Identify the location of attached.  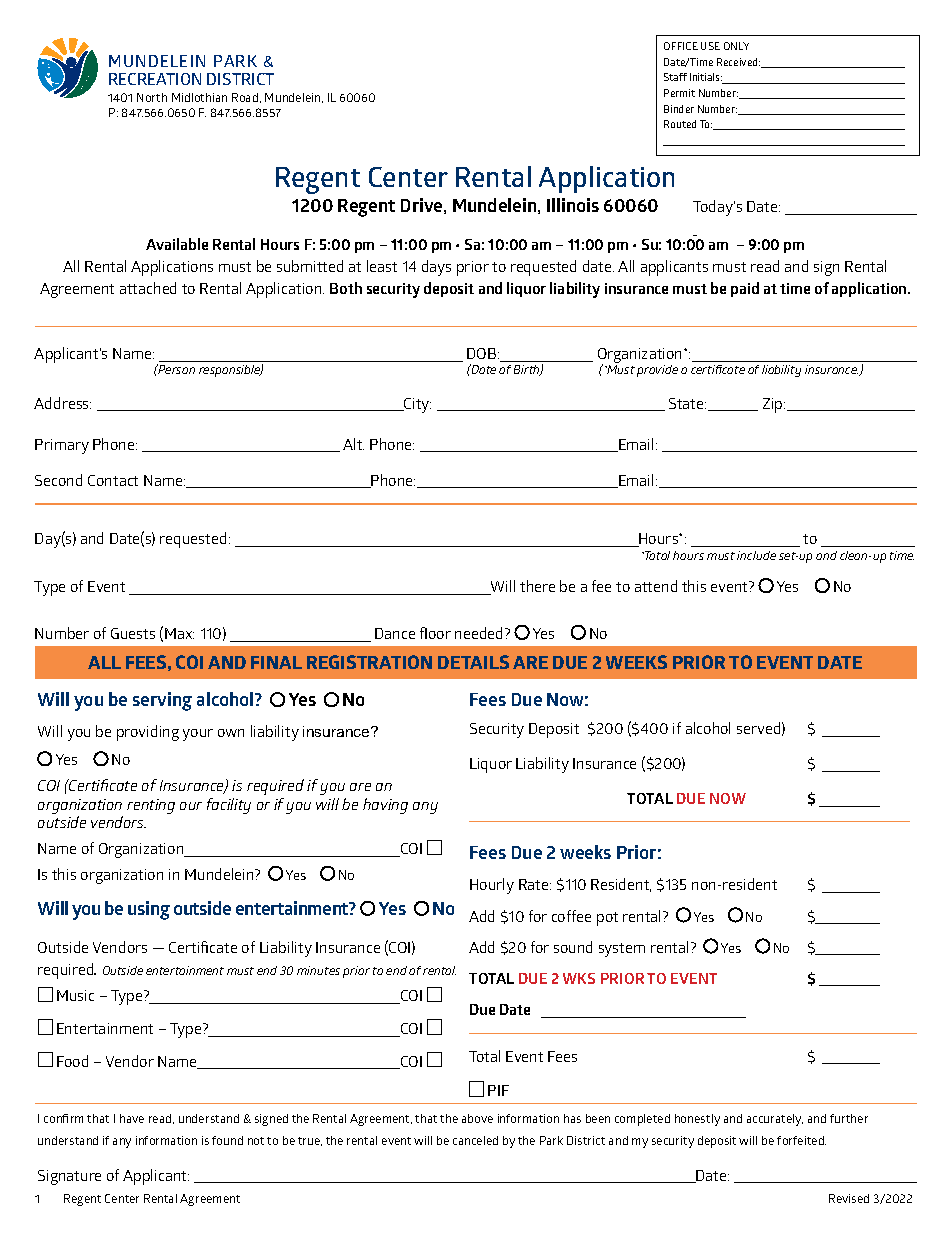
(148, 288).
